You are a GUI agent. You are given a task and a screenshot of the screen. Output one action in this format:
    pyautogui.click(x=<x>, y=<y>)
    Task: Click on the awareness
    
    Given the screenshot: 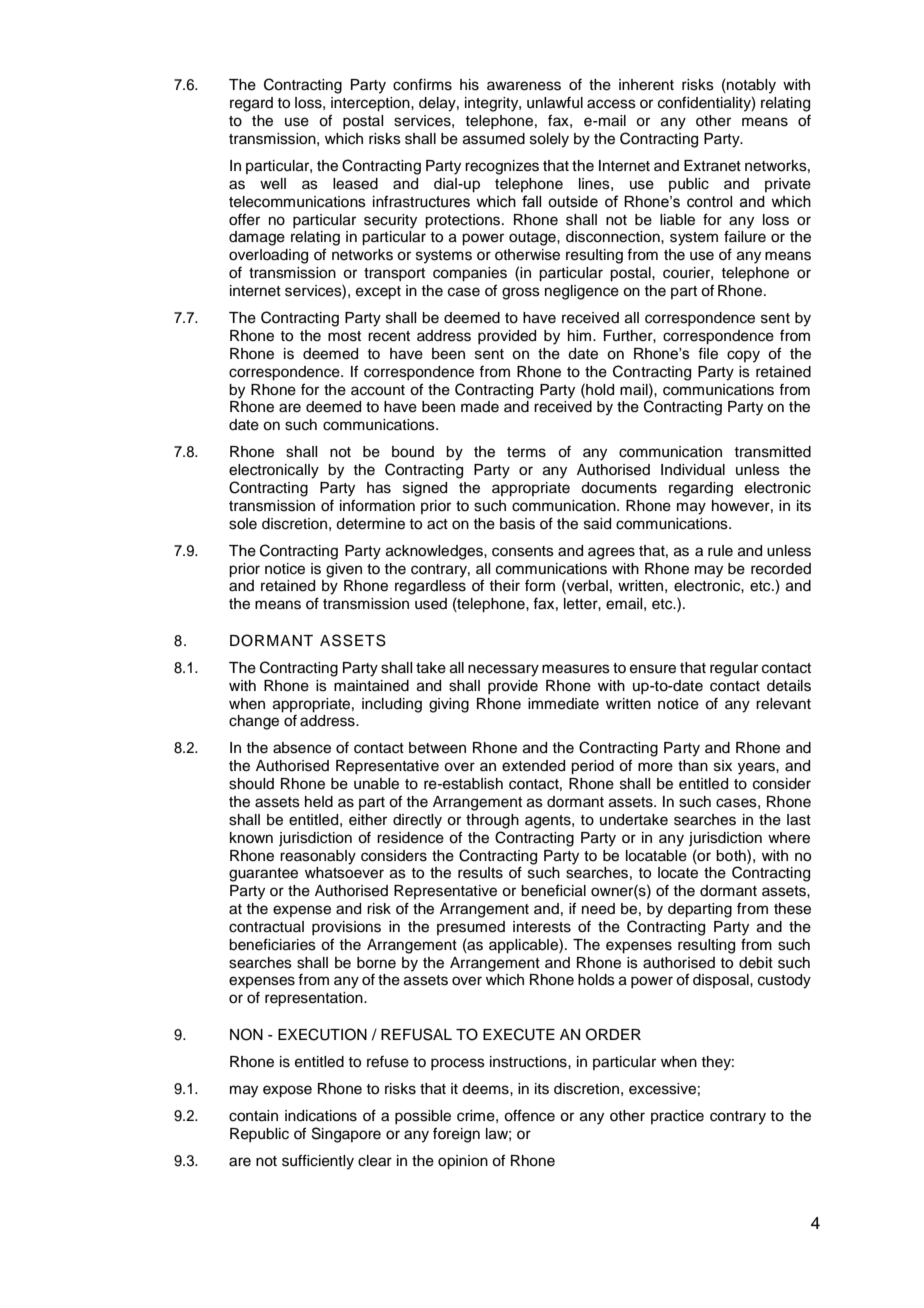 What is the action you would take?
    pyautogui.click(x=524, y=86)
